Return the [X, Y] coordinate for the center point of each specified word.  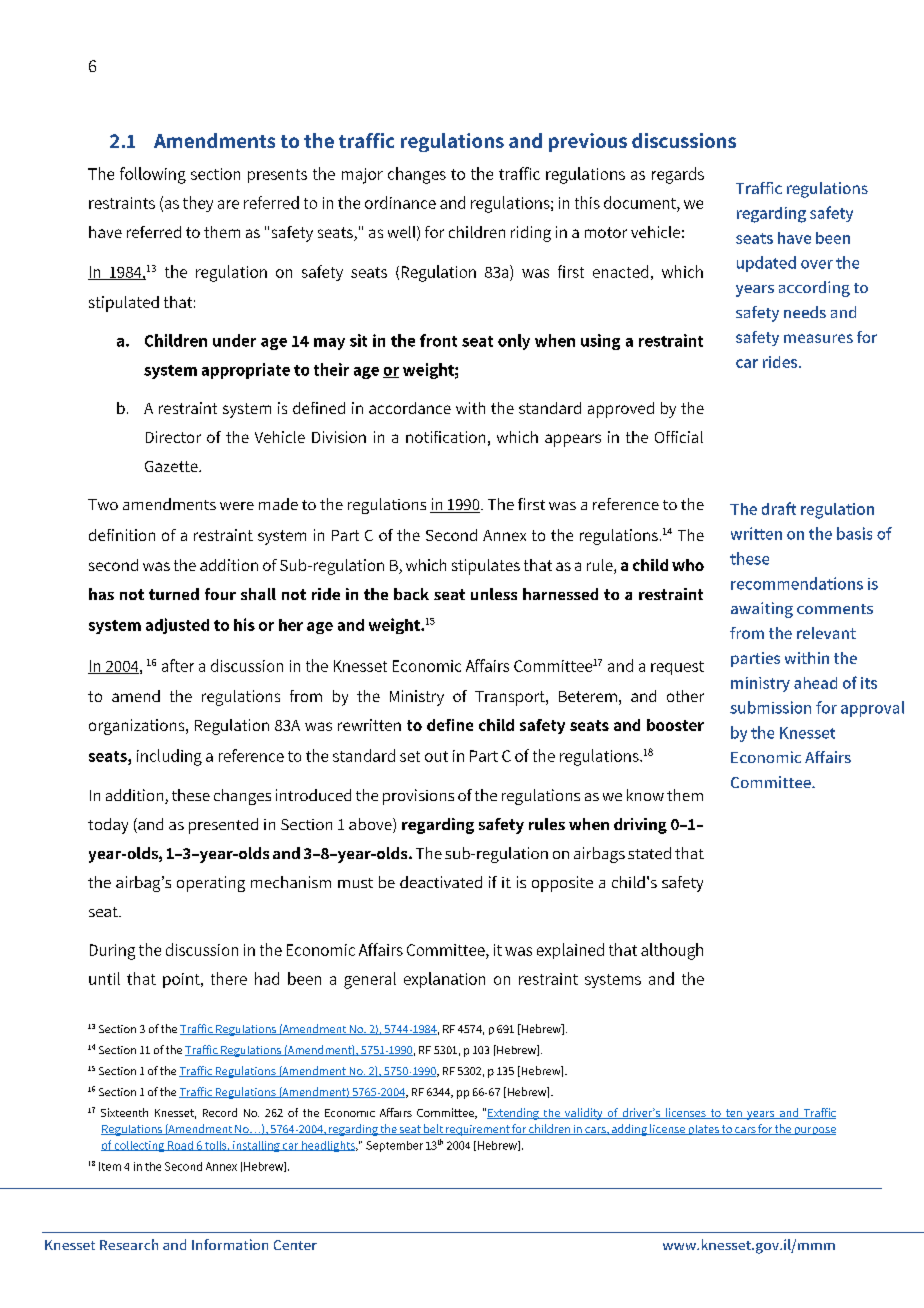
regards [678, 175]
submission [770, 707]
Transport [511, 698]
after [178, 665]
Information [230, 1244]
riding [531, 234]
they [198, 204]
